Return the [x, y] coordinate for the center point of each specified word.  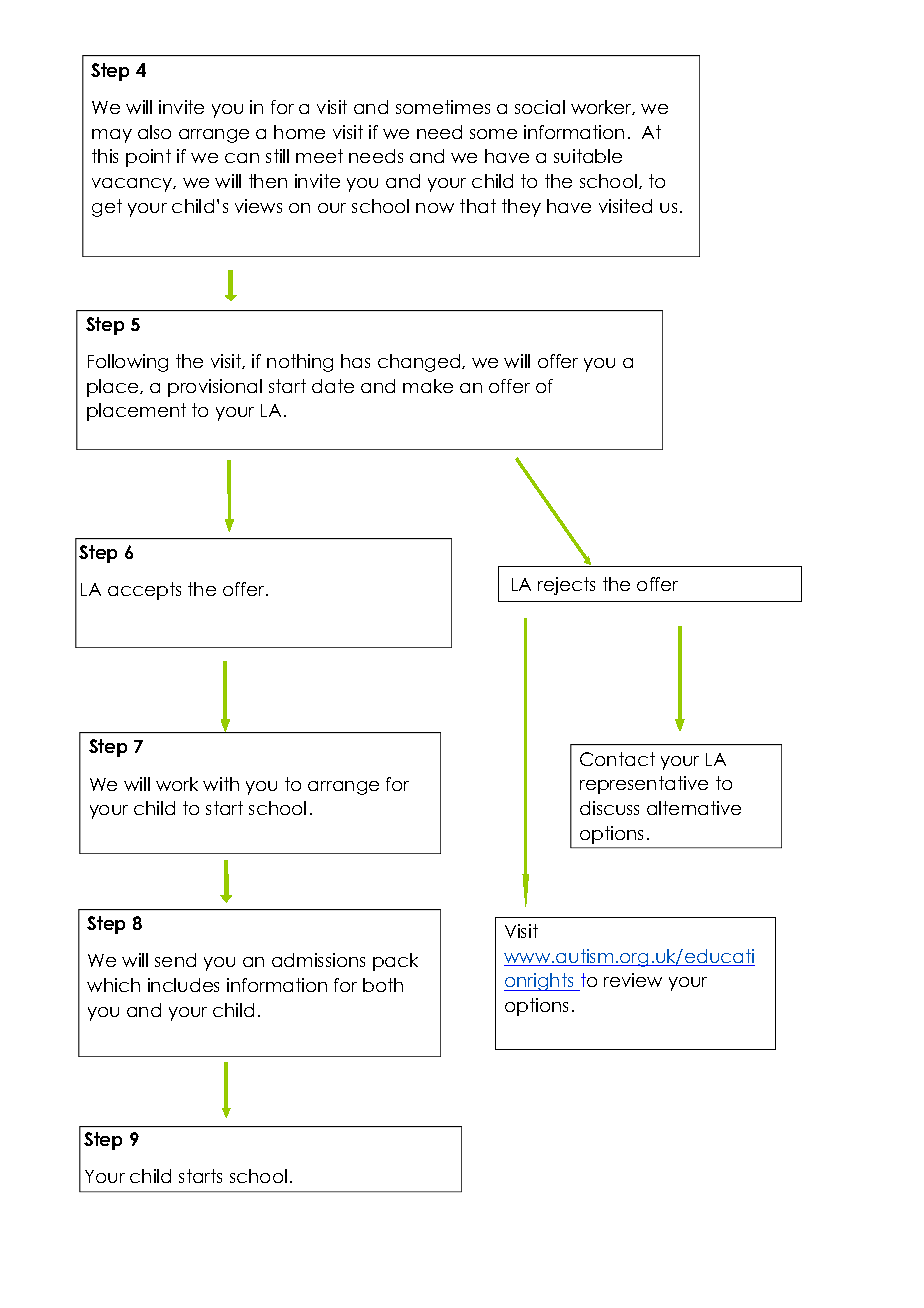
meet [319, 156]
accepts [144, 591]
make [428, 386]
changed [420, 363]
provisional [215, 388]
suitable [588, 156]
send [175, 960]
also [154, 132]
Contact [617, 759]
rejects [566, 586]
